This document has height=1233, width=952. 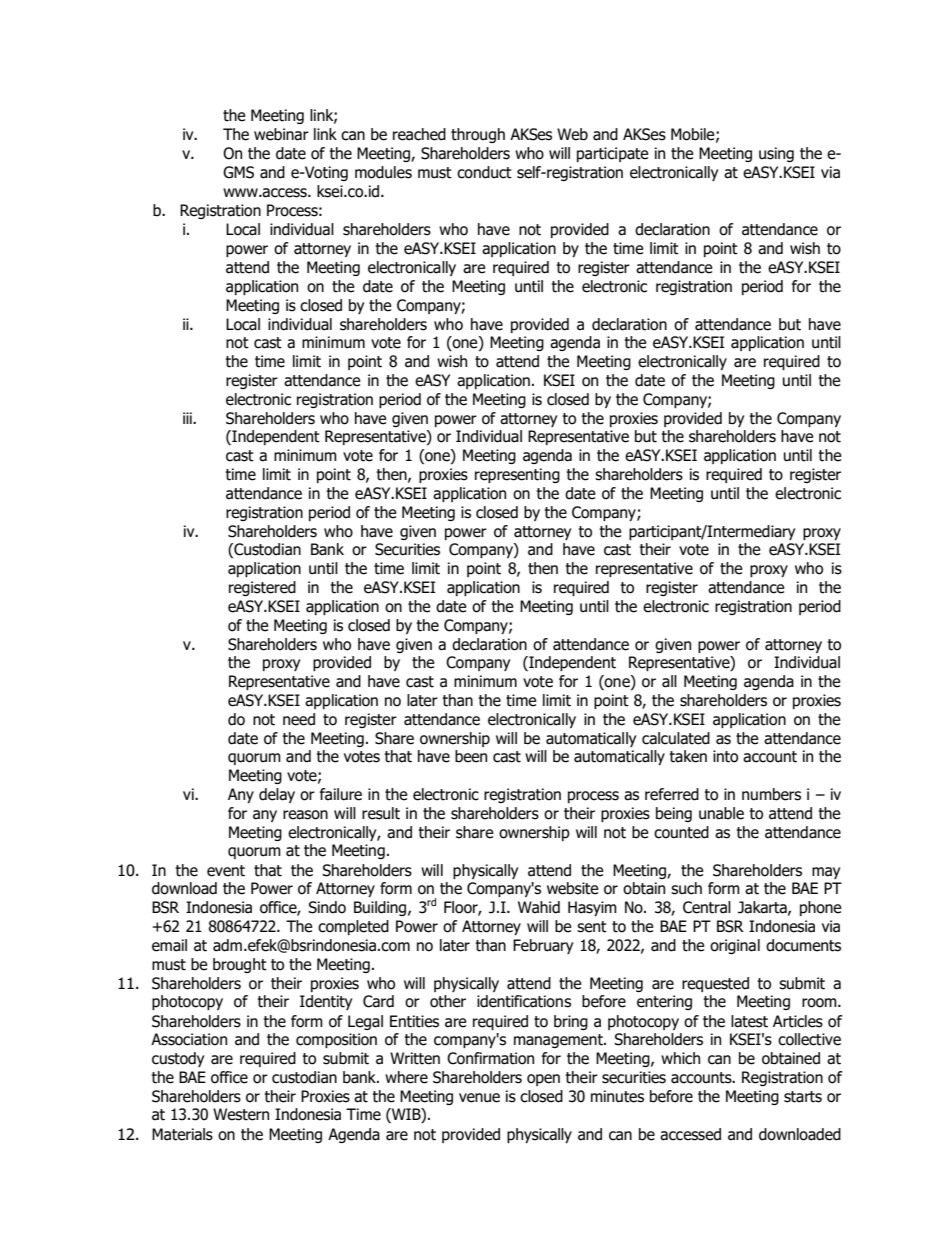 What do you see at coordinates (776, 154) in the document?
I see `using` at bounding box center [776, 154].
